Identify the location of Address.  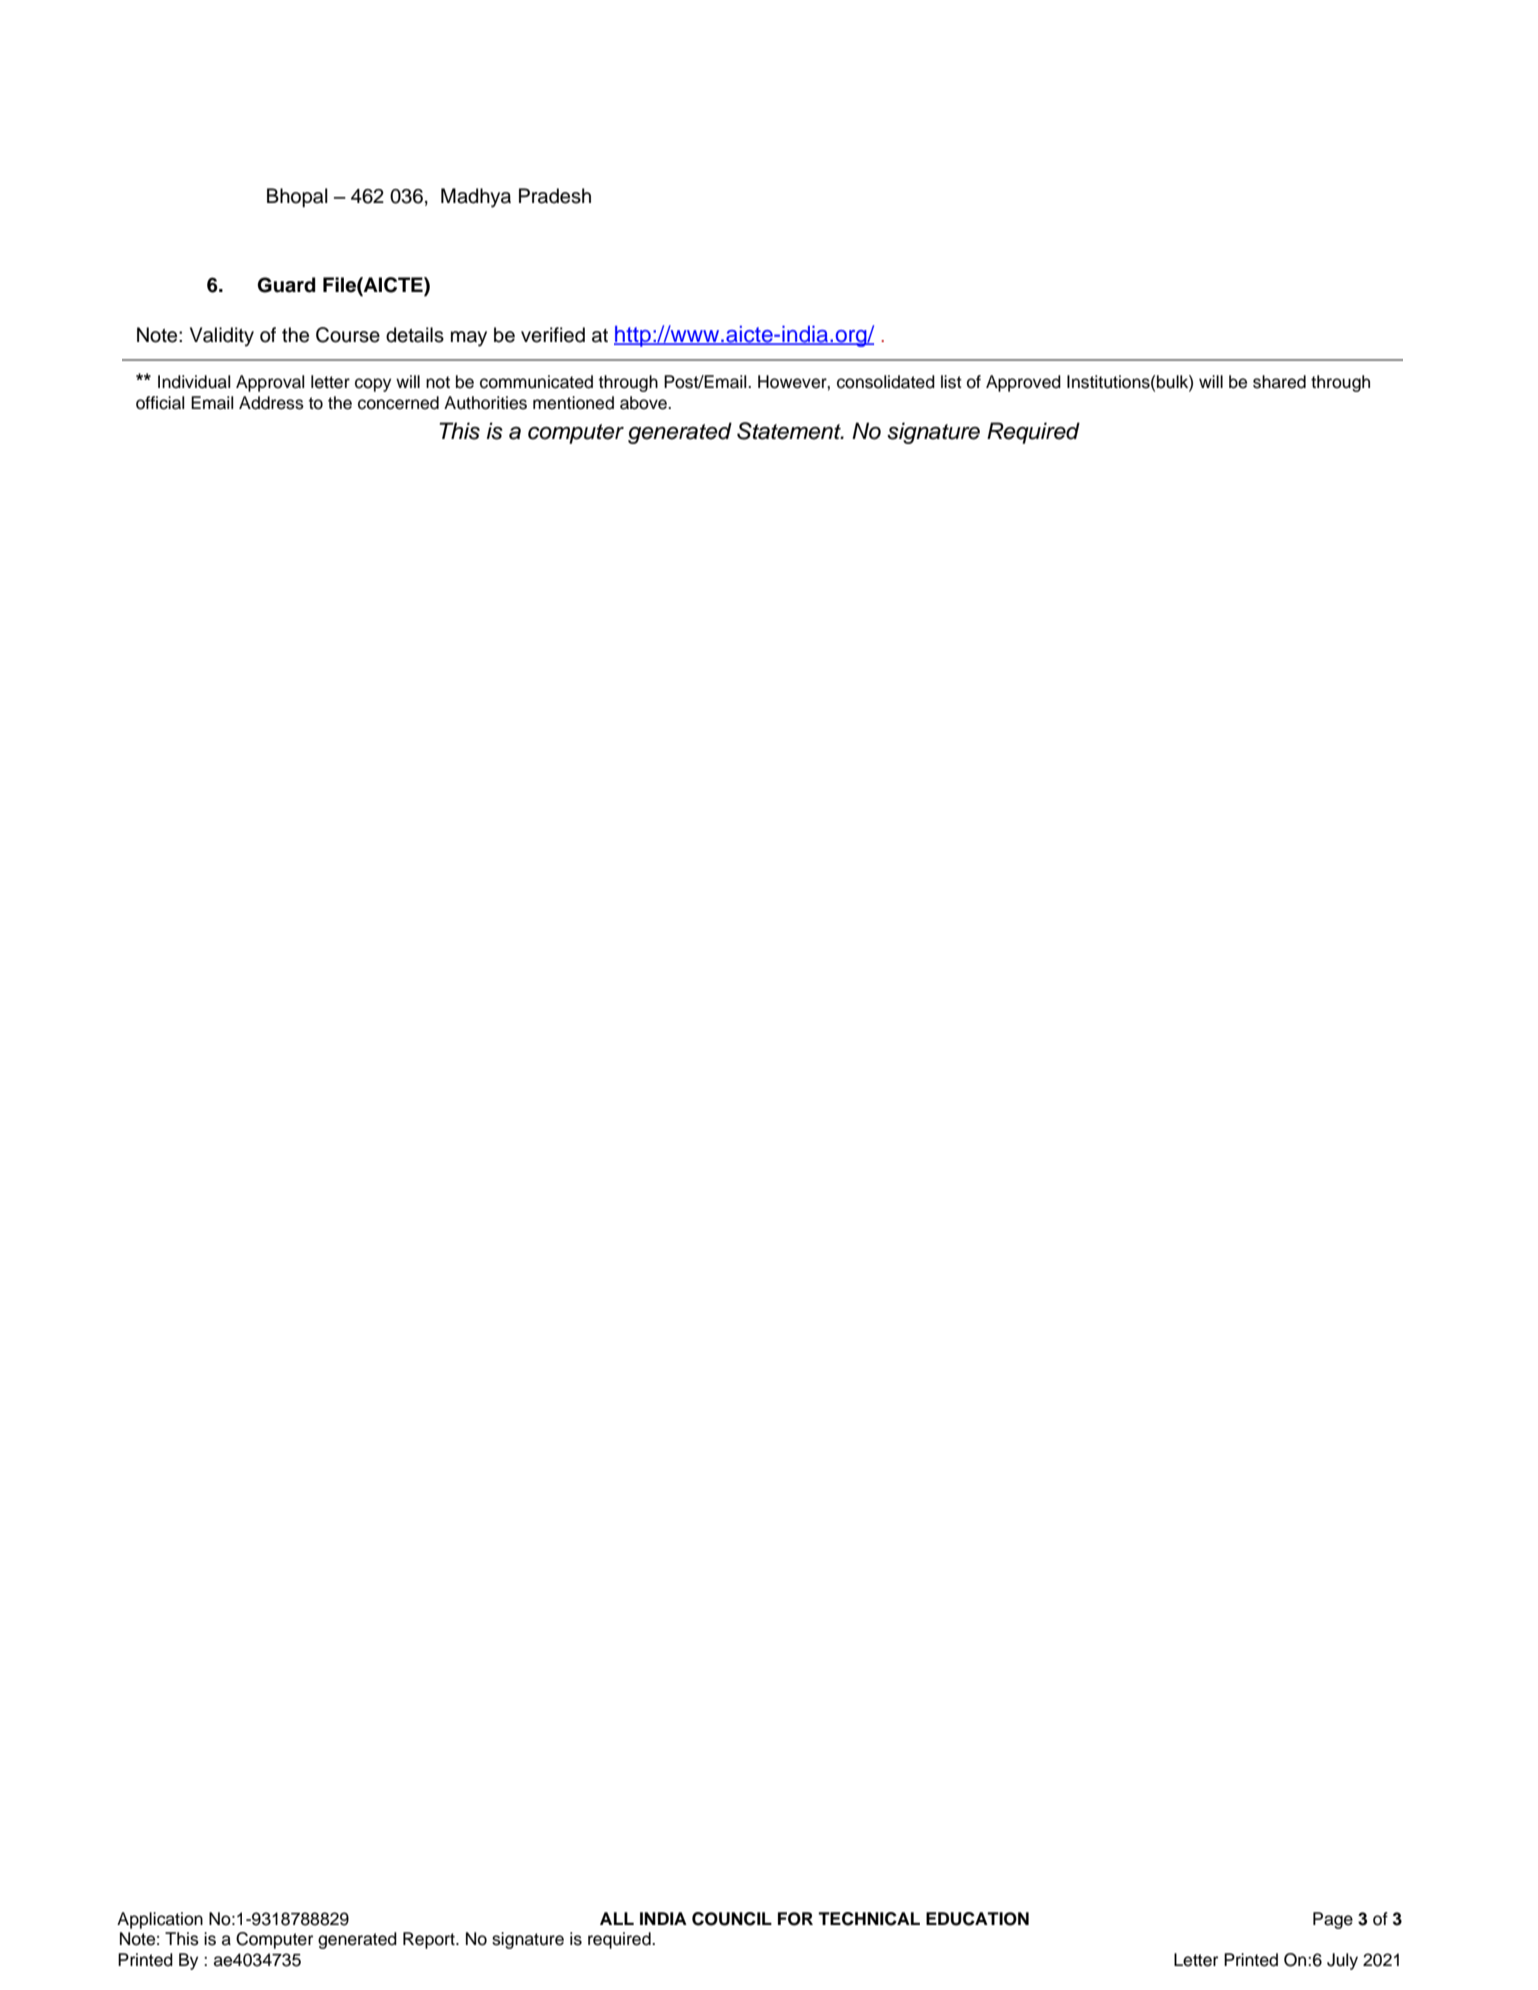
(271, 403).
